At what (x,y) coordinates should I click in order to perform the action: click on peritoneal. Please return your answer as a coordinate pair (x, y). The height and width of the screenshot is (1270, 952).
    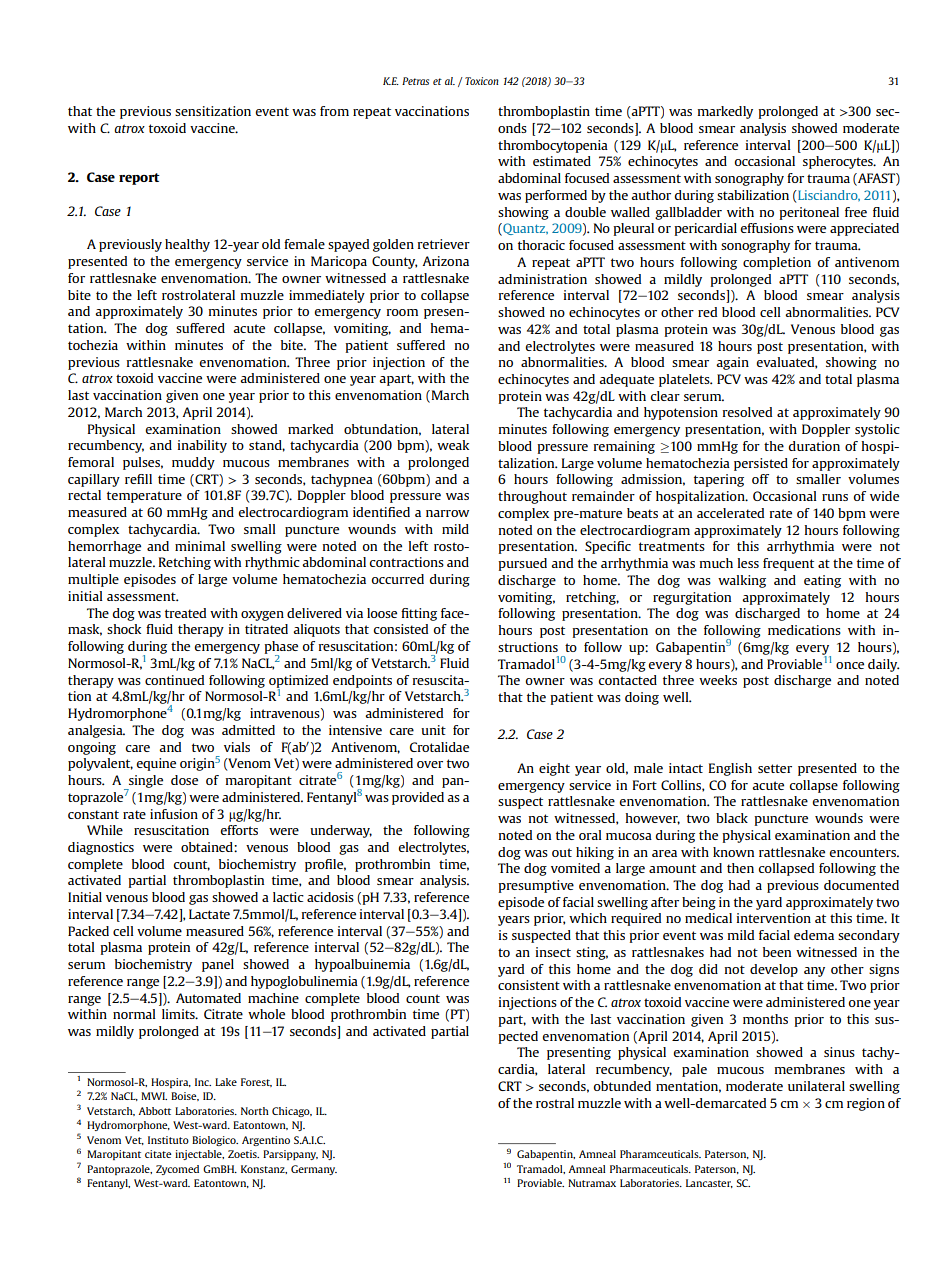
    Looking at the image, I should click on (809, 213).
